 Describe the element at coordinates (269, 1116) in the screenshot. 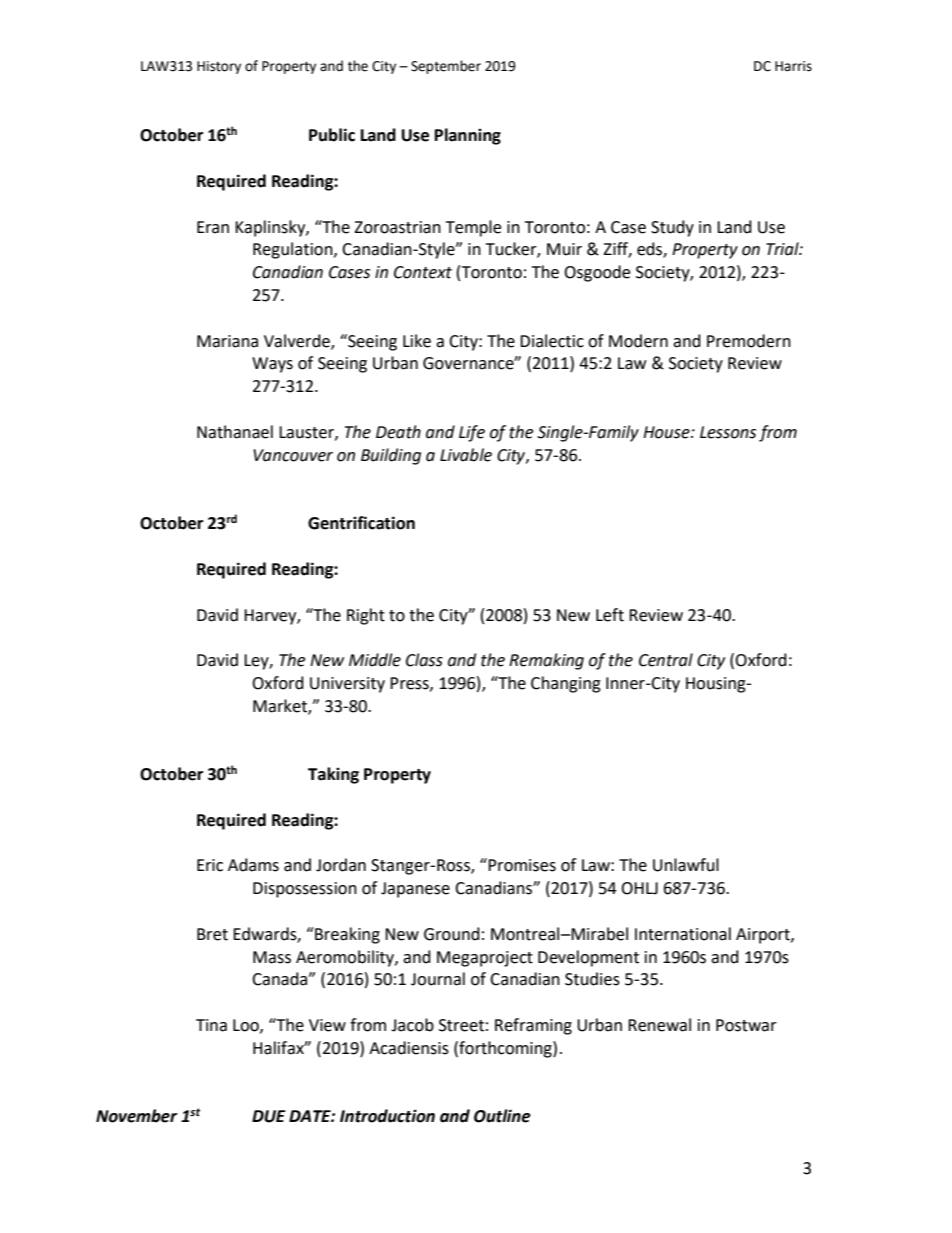

I see `DUE` at that location.
